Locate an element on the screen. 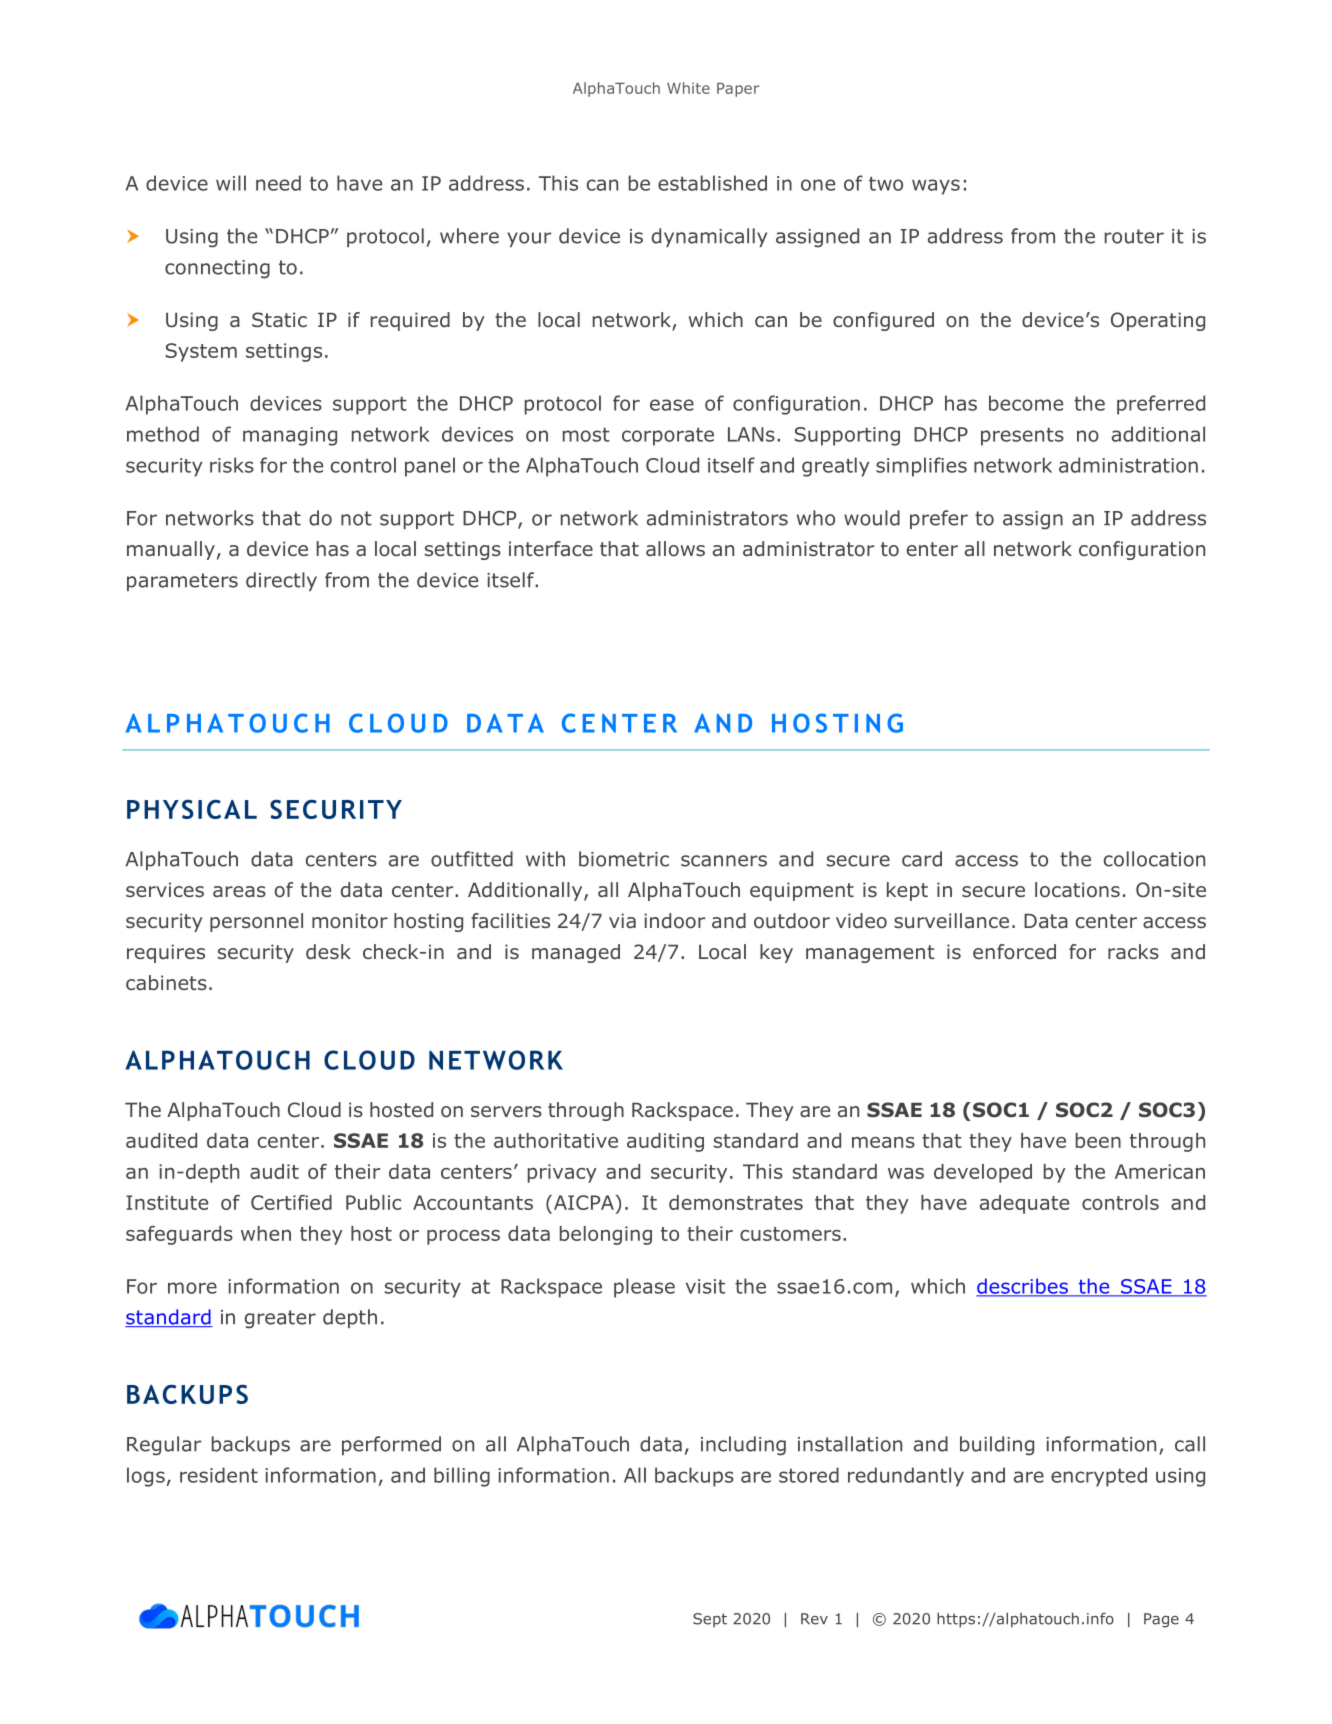 This screenshot has height=1724, width=1332. biometric is located at coordinates (624, 859).
